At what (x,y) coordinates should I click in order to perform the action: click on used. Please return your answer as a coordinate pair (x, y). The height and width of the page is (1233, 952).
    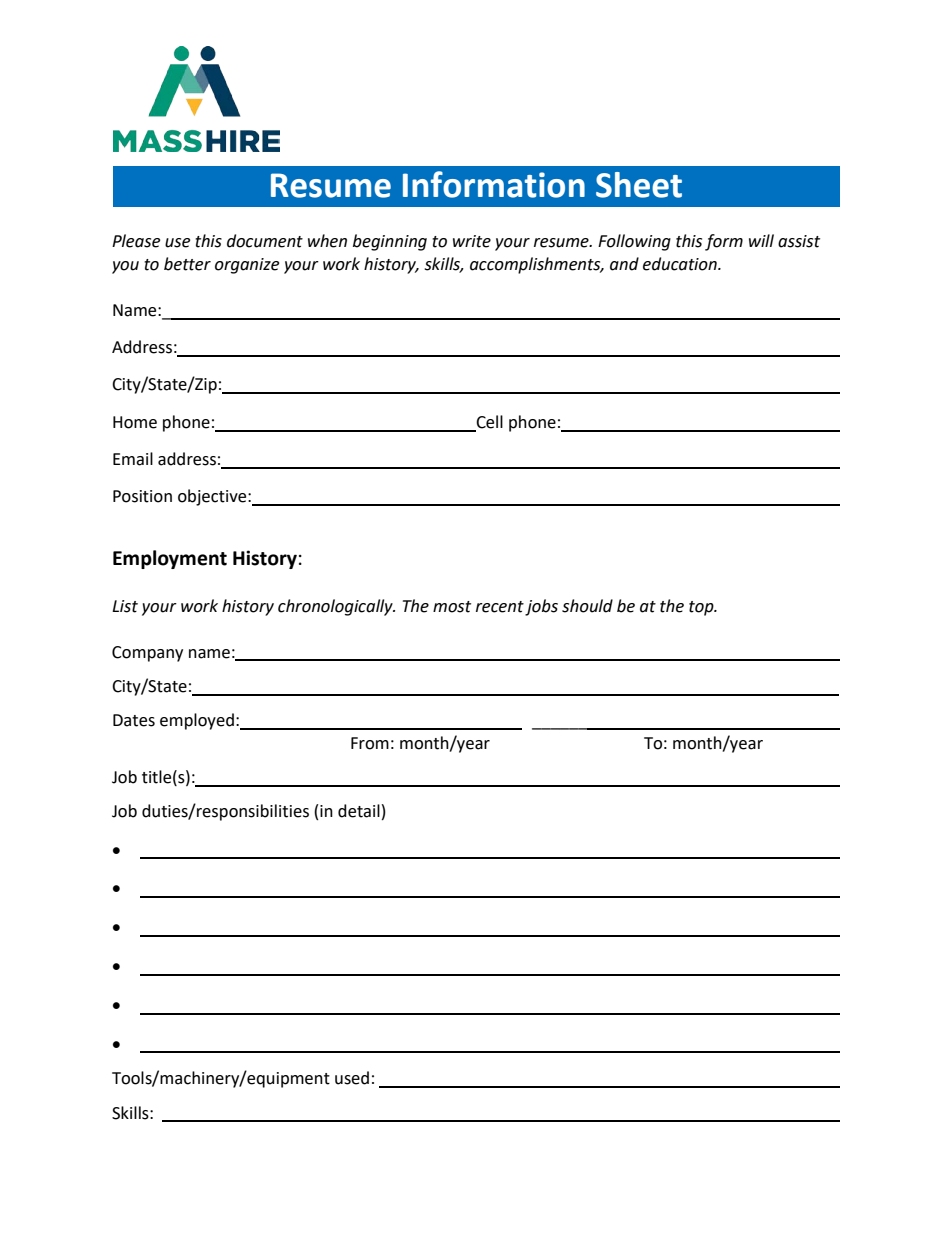
    Looking at the image, I should click on (352, 1078).
